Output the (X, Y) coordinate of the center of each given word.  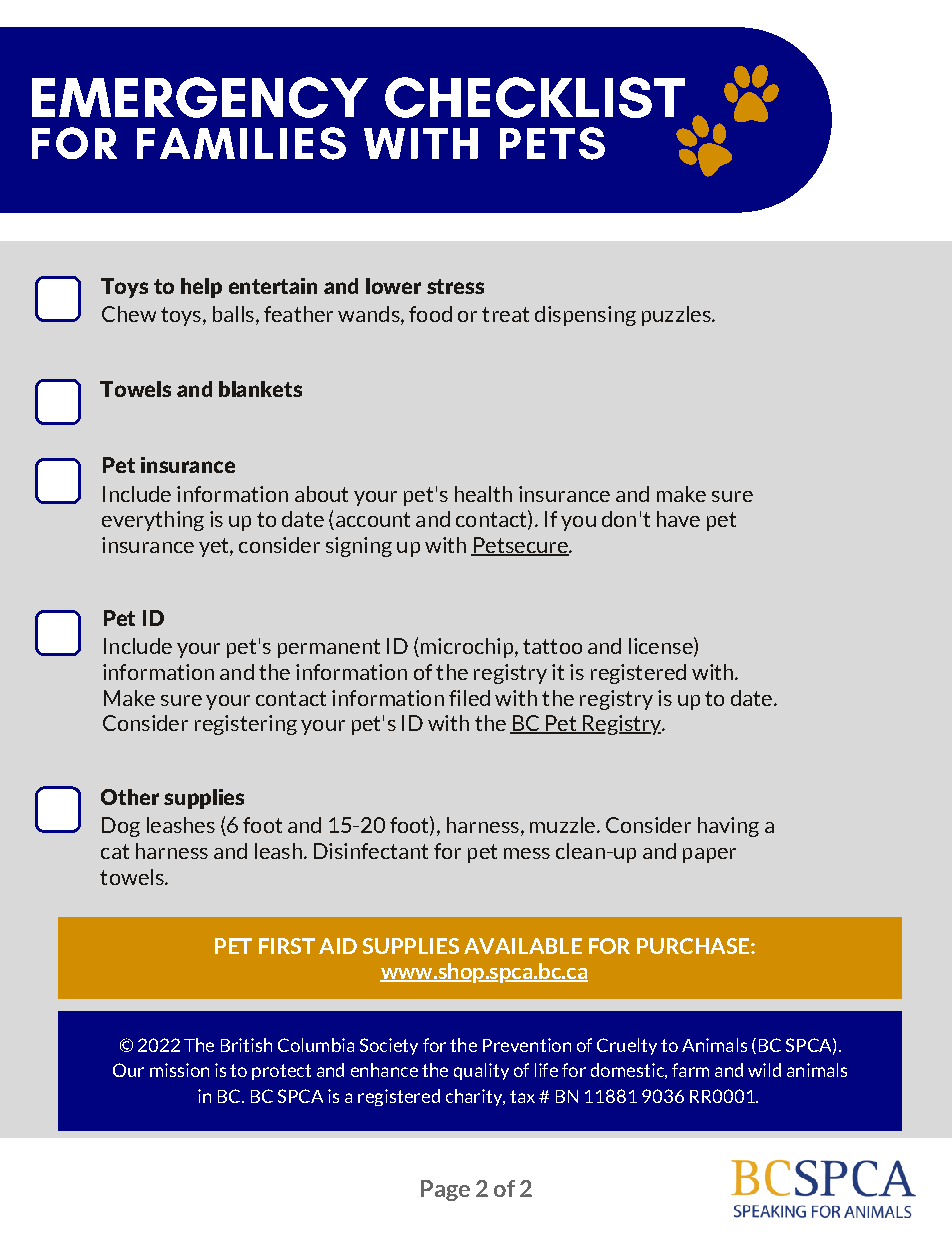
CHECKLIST (535, 97)
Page (445, 1190)
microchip (467, 648)
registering (246, 725)
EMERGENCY (200, 97)
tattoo (552, 646)
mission (179, 1070)
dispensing (585, 316)
